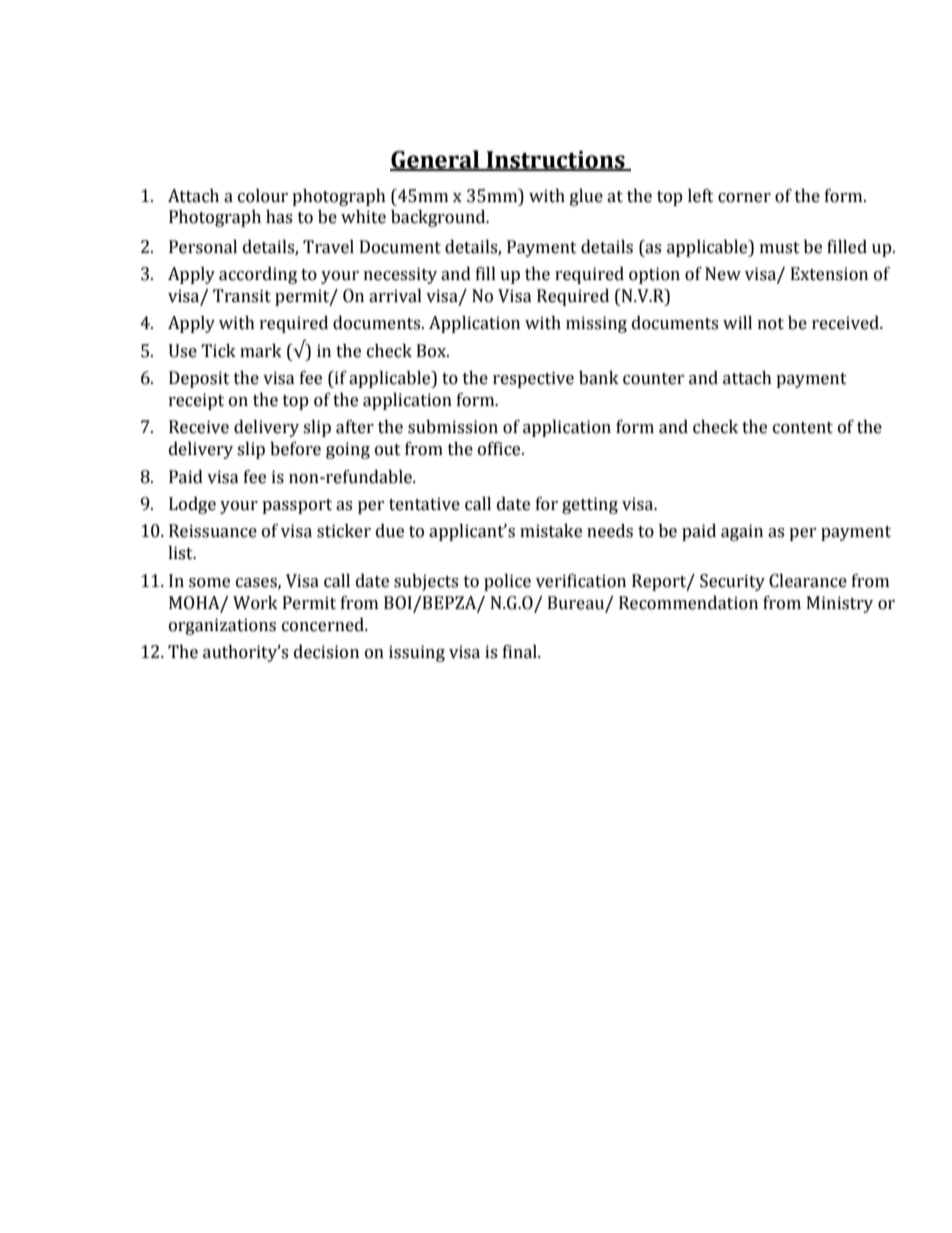 The image size is (952, 1233). Describe the element at coordinates (297, 506) in the document. I see `passport` at that location.
